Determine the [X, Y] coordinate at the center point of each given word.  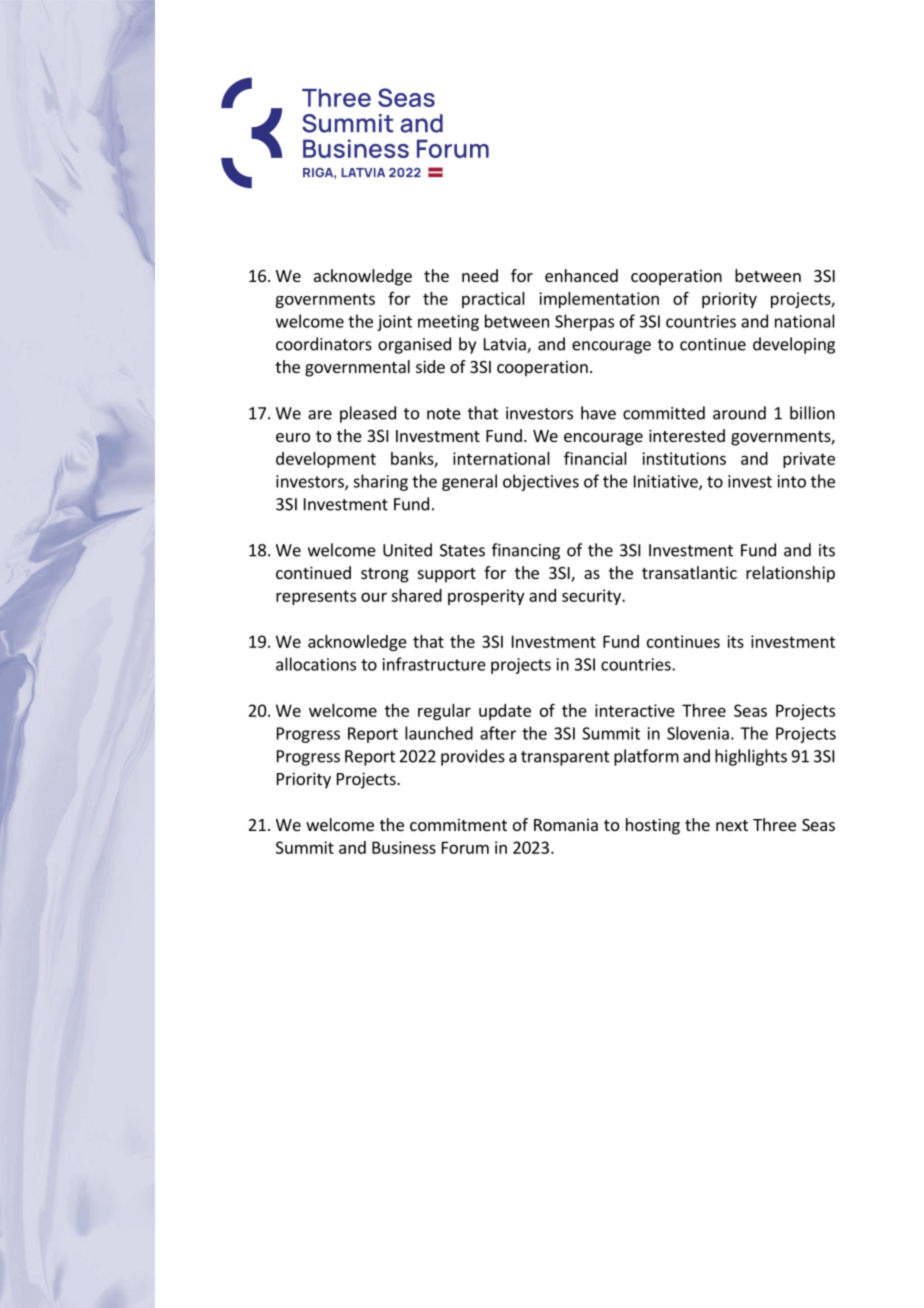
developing [794, 345]
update [505, 712]
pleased [368, 414]
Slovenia [698, 733]
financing [526, 551]
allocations [316, 664]
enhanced [581, 275]
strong [385, 575]
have [598, 413]
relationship [790, 574]
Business [404, 847]
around [739, 413]
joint [394, 323]
